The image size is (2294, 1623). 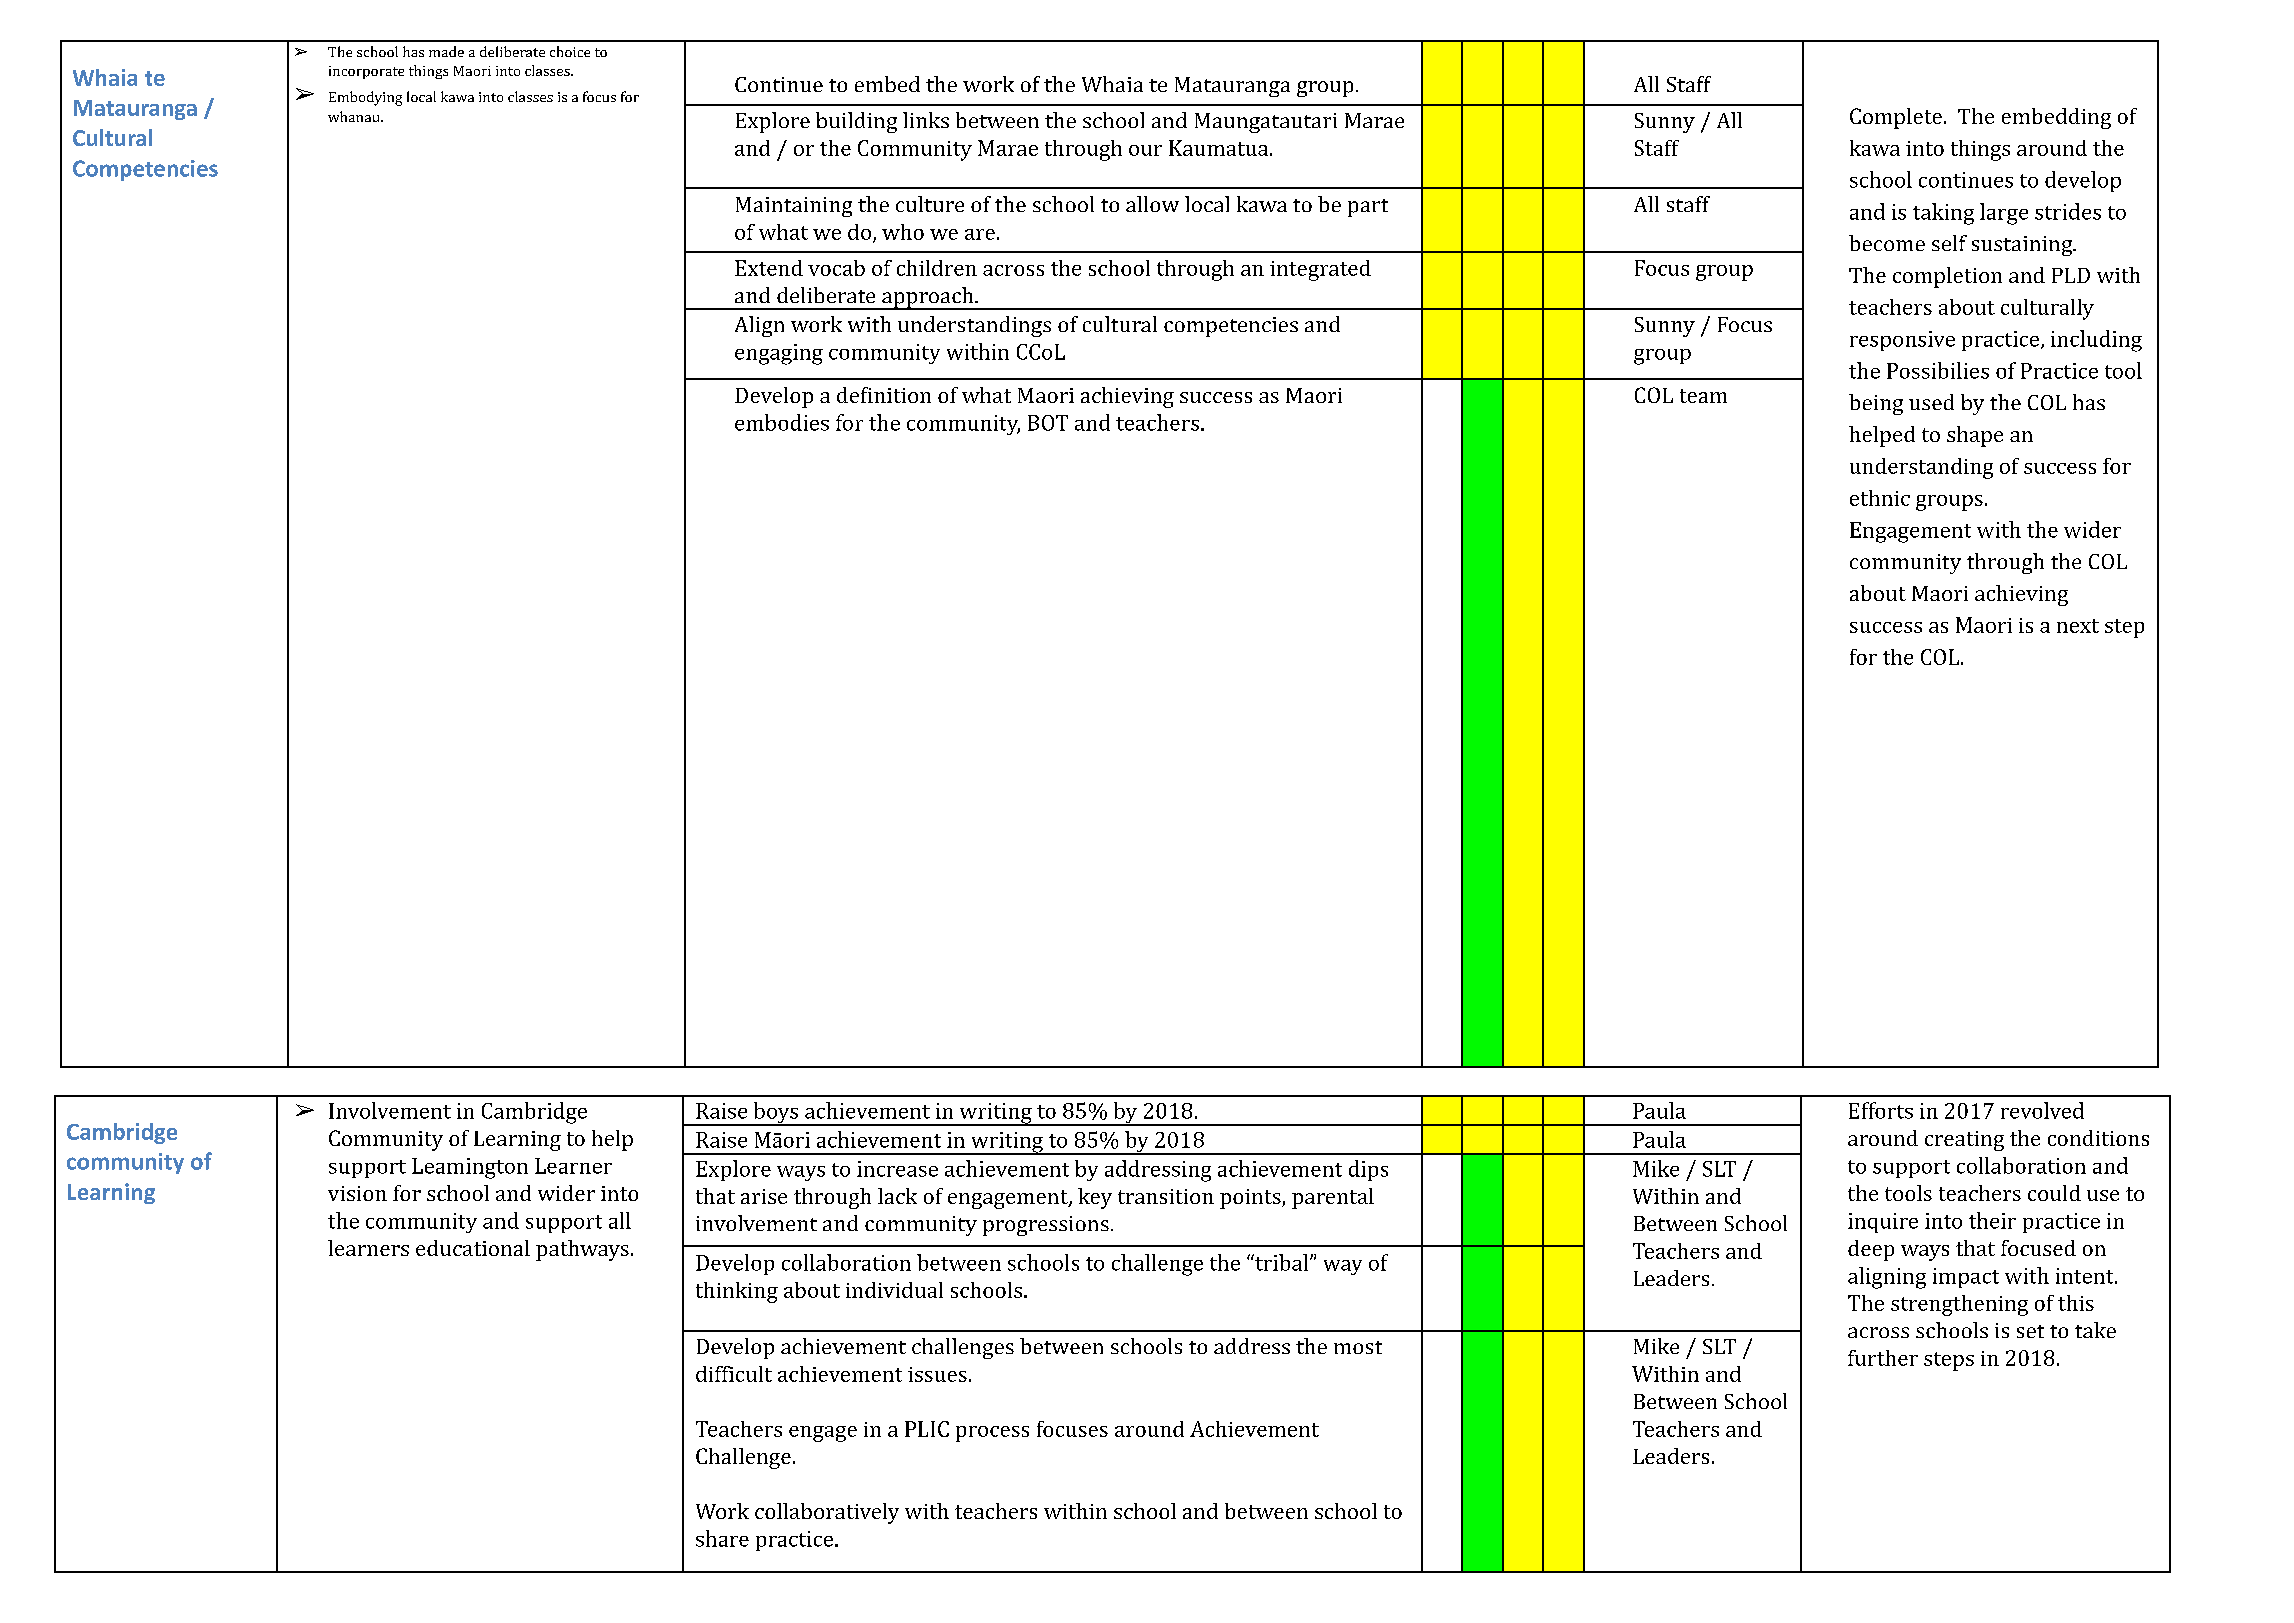 What do you see at coordinates (1368, 1170) in the screenshot?
I see `dips` at bounding box center [1368, 1170].
